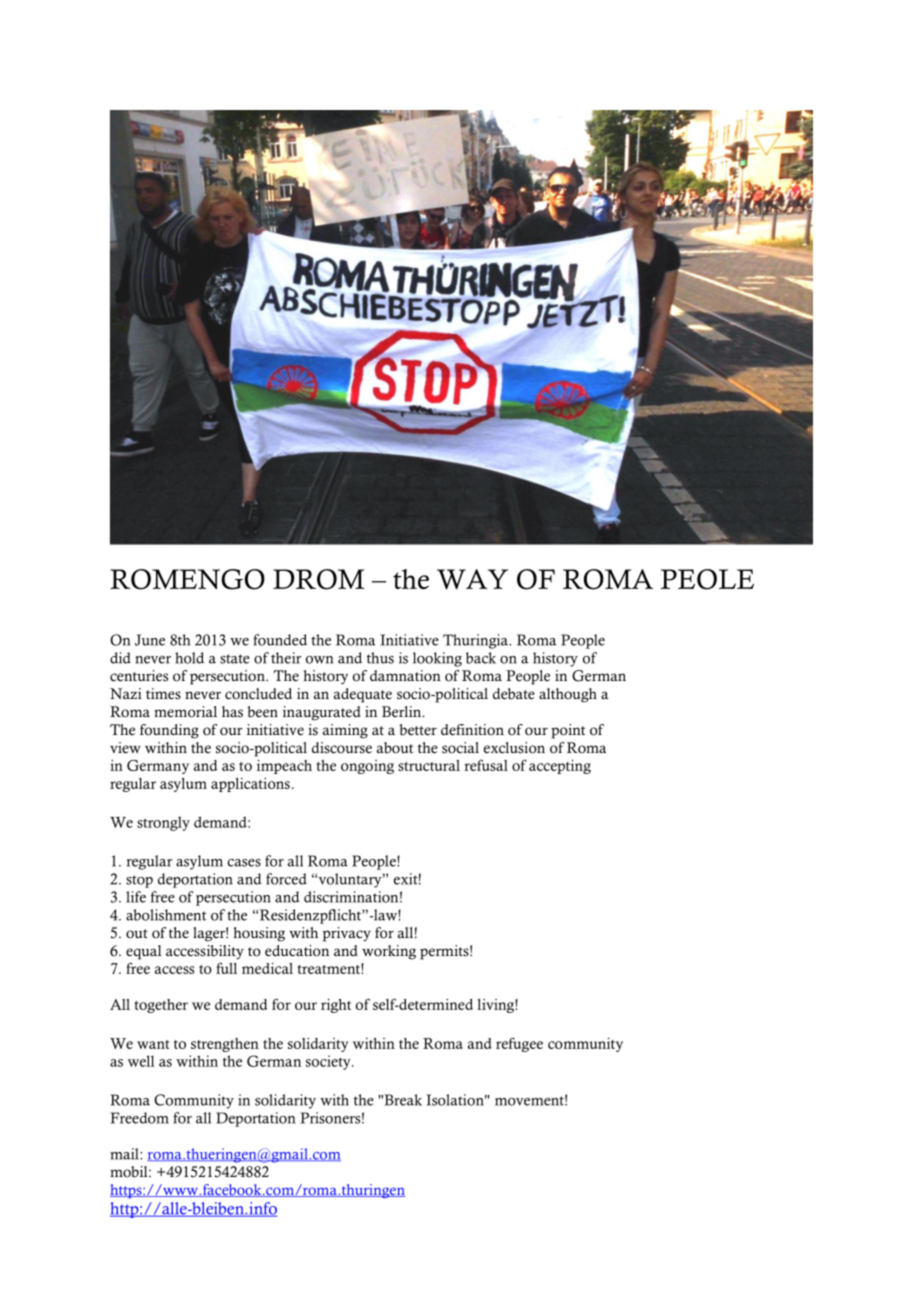 This document has width=924, height=1308. Describe the element at coordinates (403, 712) in the document. I see `Berlin` at that location.
